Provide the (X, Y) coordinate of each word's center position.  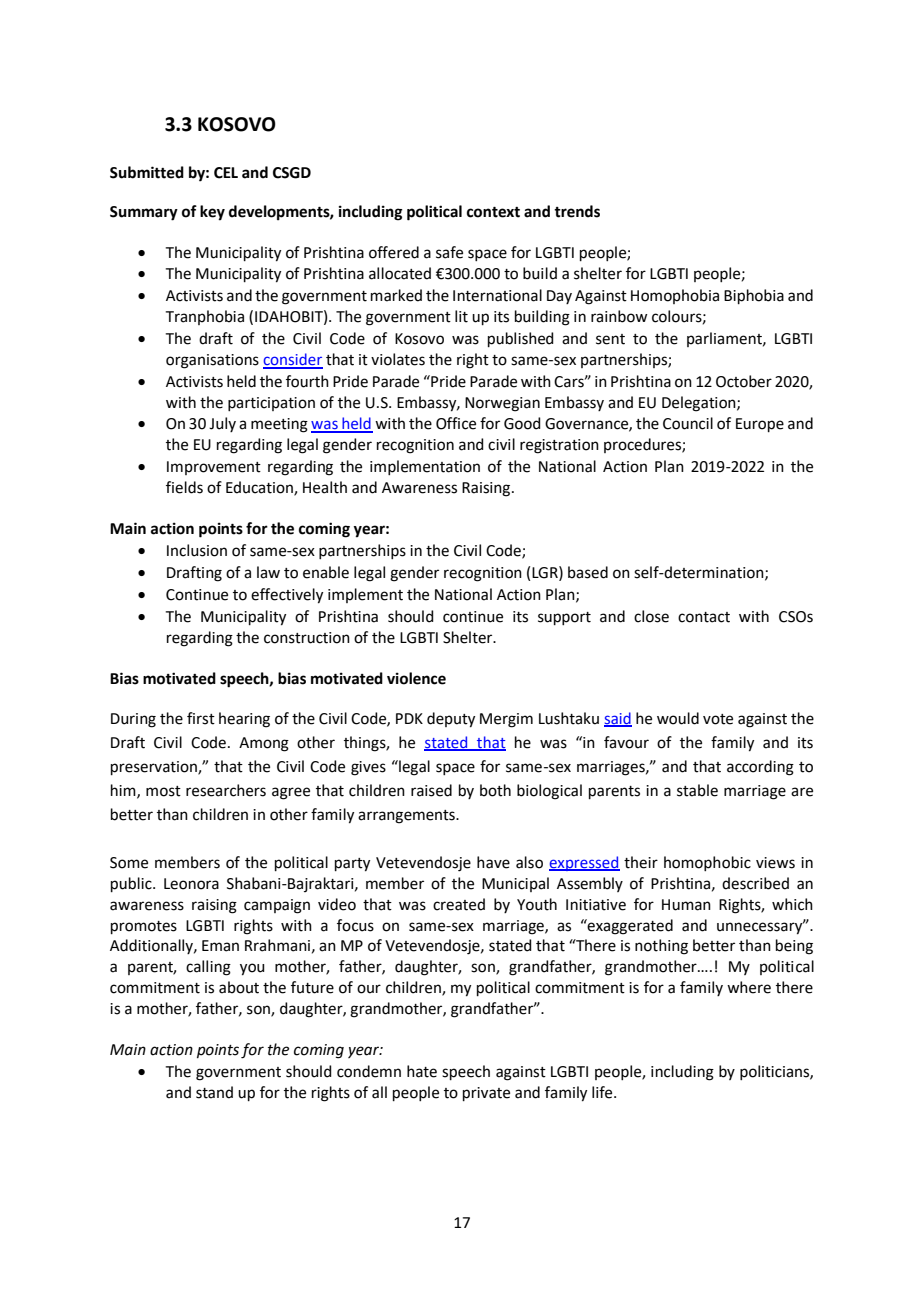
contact (704, 617)
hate (422, 1071)
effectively (287, 596)
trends (577, 211)
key (212, 213)
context (493, 212)
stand (214, 1092)
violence (416, 678)
